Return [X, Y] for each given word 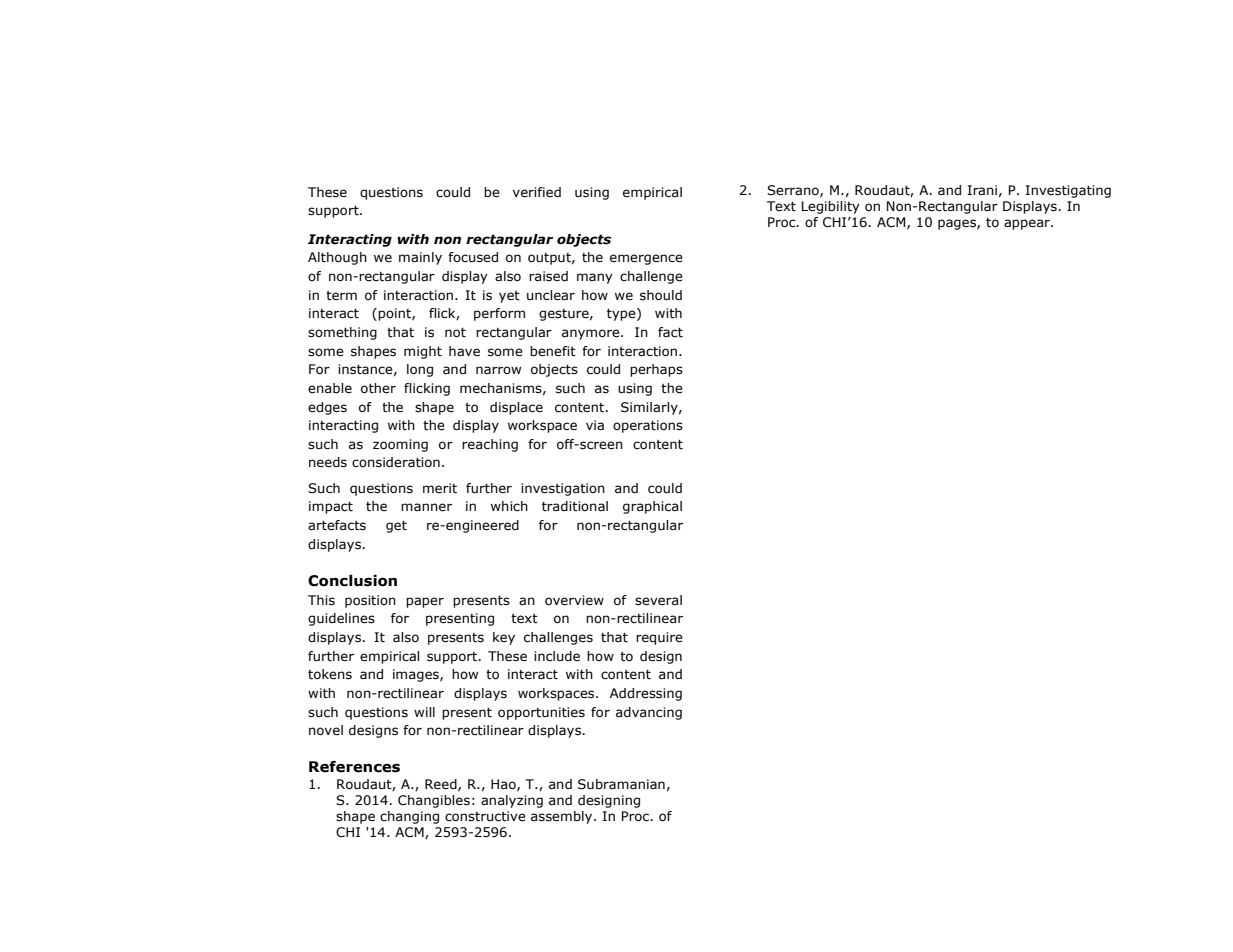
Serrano [794, 191]
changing [409, 817]
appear [1028, 224]
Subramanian [621, 784]
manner [426, 507]
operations [648, 426]
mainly [420, 258]
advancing [649, 713]
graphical [652, 507]
